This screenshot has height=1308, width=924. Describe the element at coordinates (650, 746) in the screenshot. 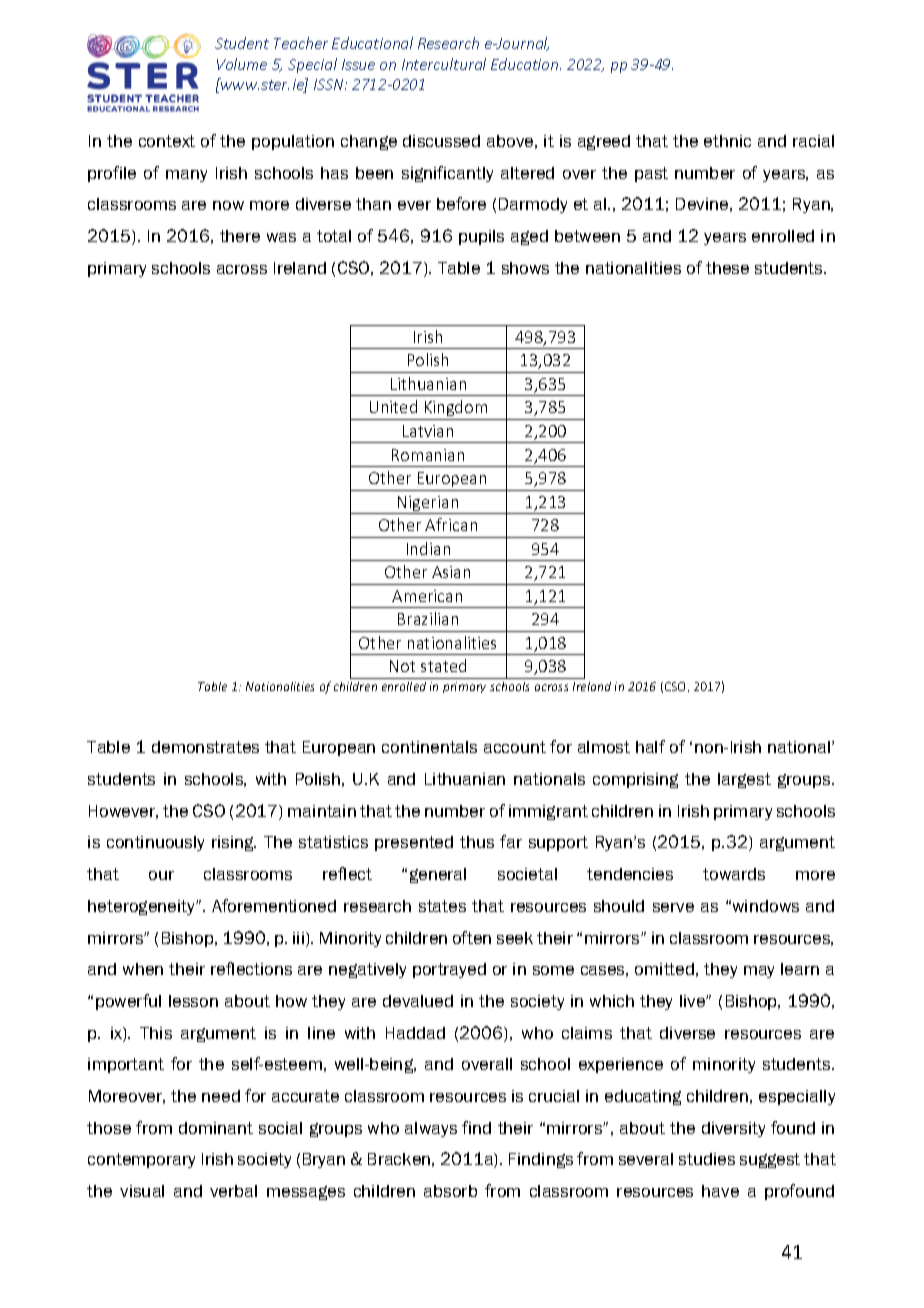

I see `half` at that location.
